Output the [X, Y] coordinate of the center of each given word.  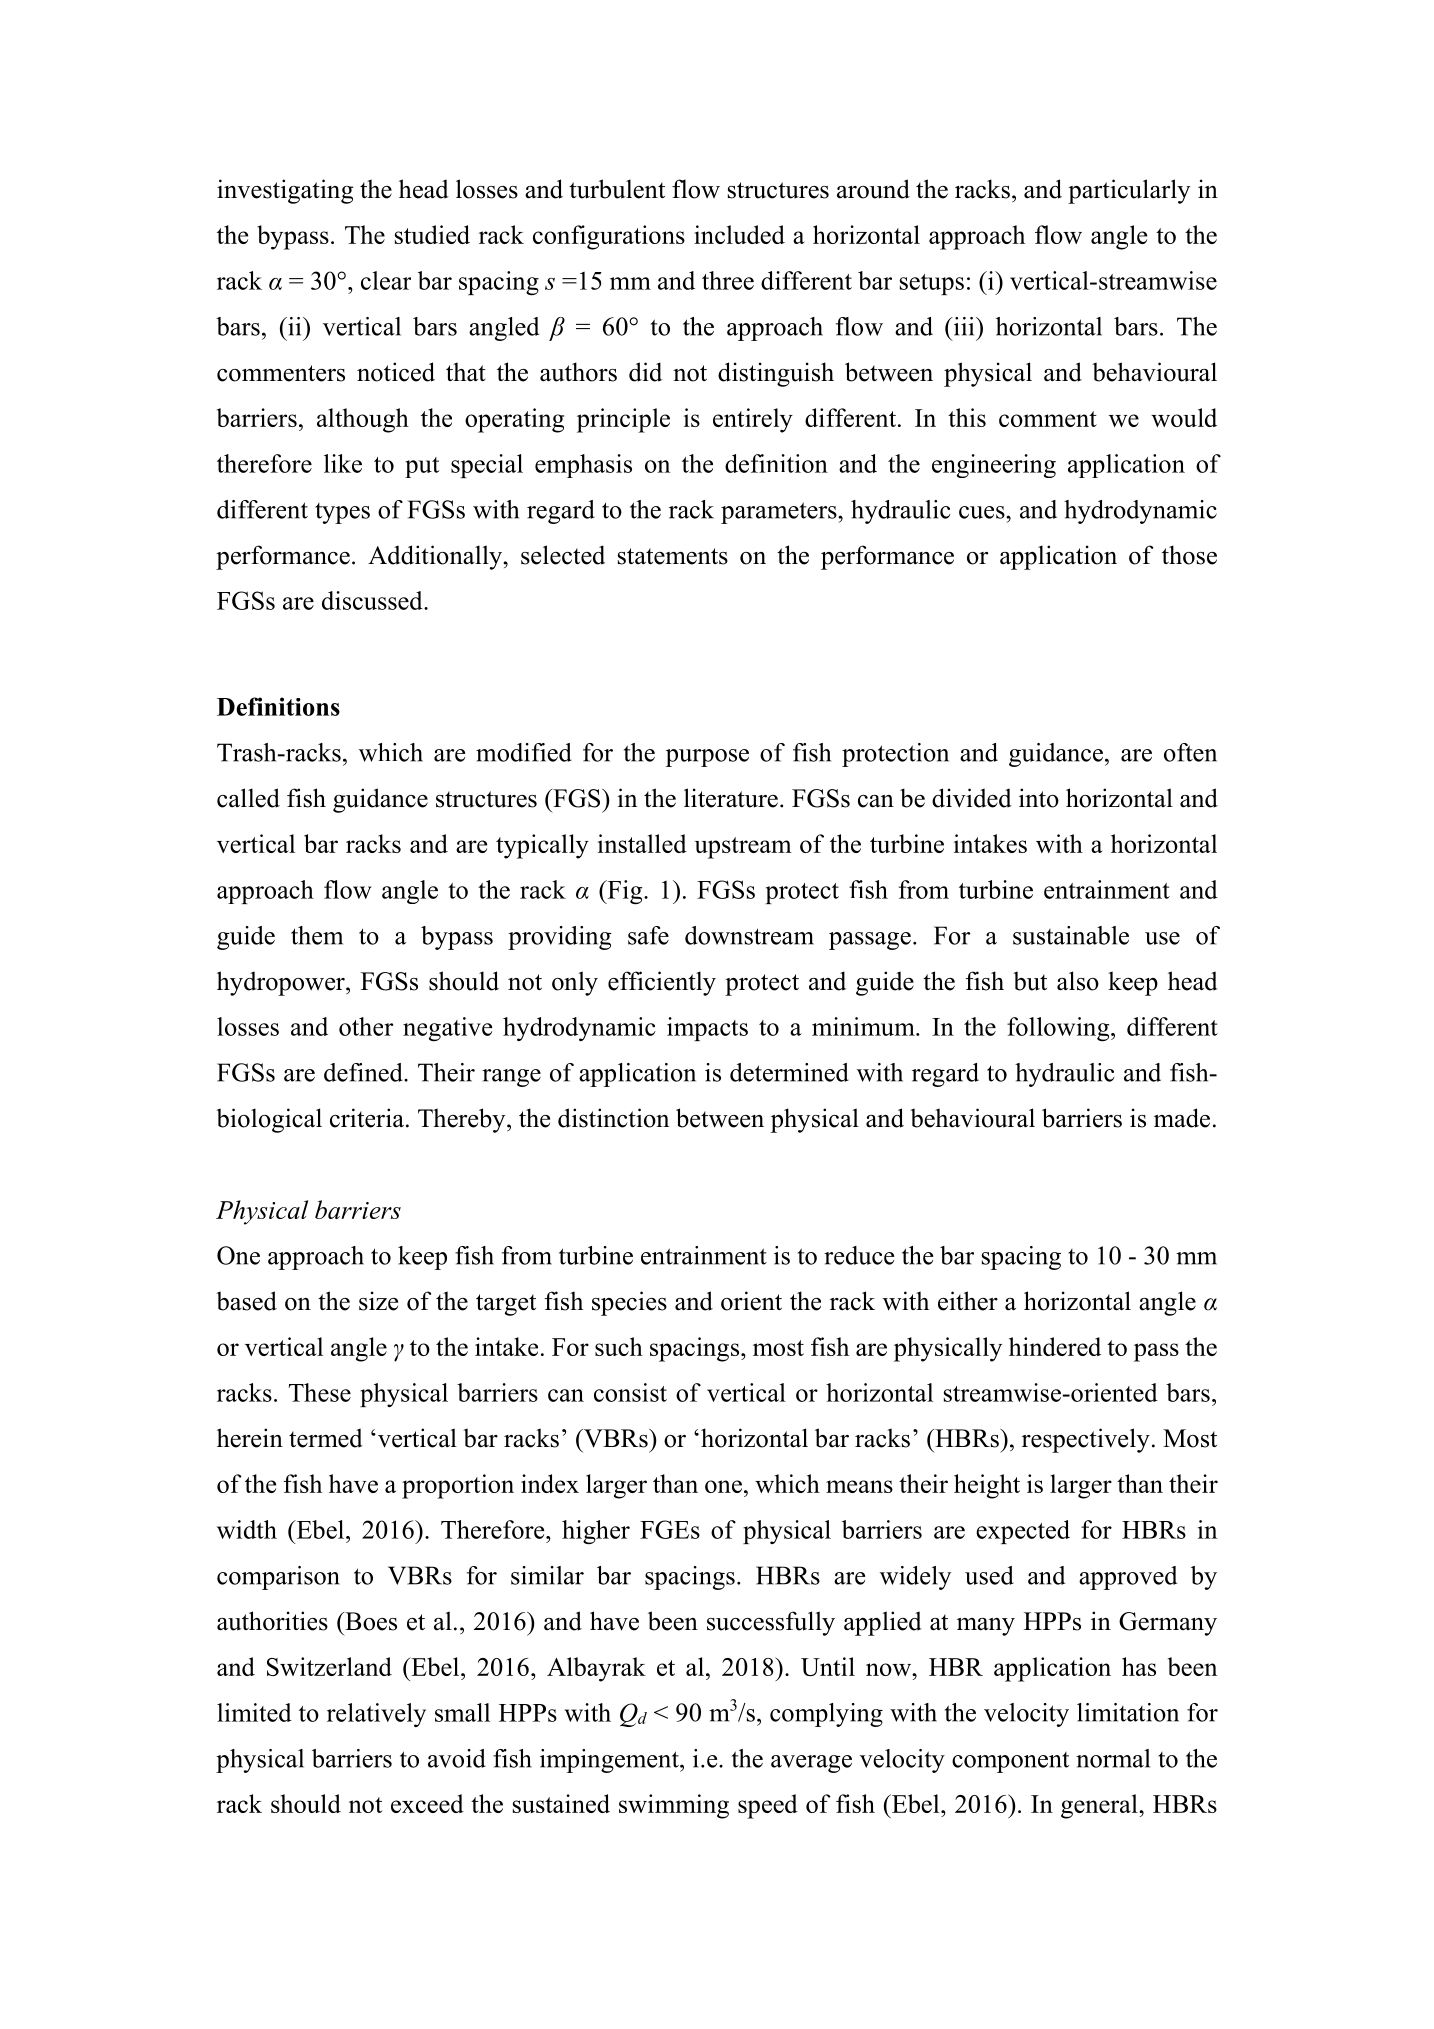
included [739, 234]
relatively [376, 1715]
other [366, 1026]
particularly [1129, 191]
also [1078, 981]
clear [386, 280]
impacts [707, 1029]
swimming [674, 1806]
